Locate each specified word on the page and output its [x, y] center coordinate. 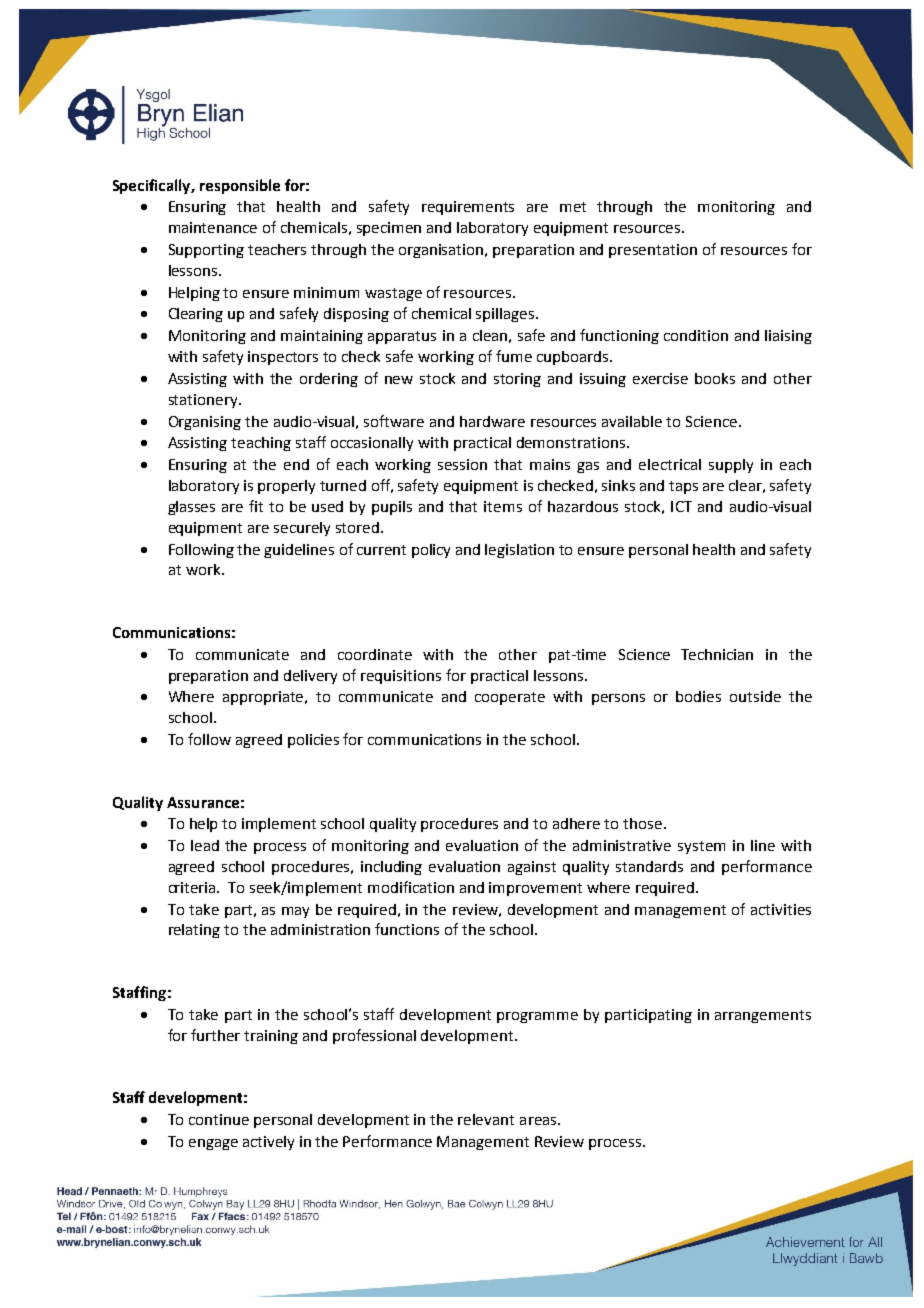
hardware [492, 421]
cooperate [510, 698]
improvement [535, 889]
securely [302, 529]
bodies [698, 696]
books [715, 378]
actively [268, 1143]
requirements [468, 208]
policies [313, 741]
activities [781, 909]
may [295, 912]
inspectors [283, 358]
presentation [653, 251]
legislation [519, 551]
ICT [681, 506]
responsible [240, 186]
